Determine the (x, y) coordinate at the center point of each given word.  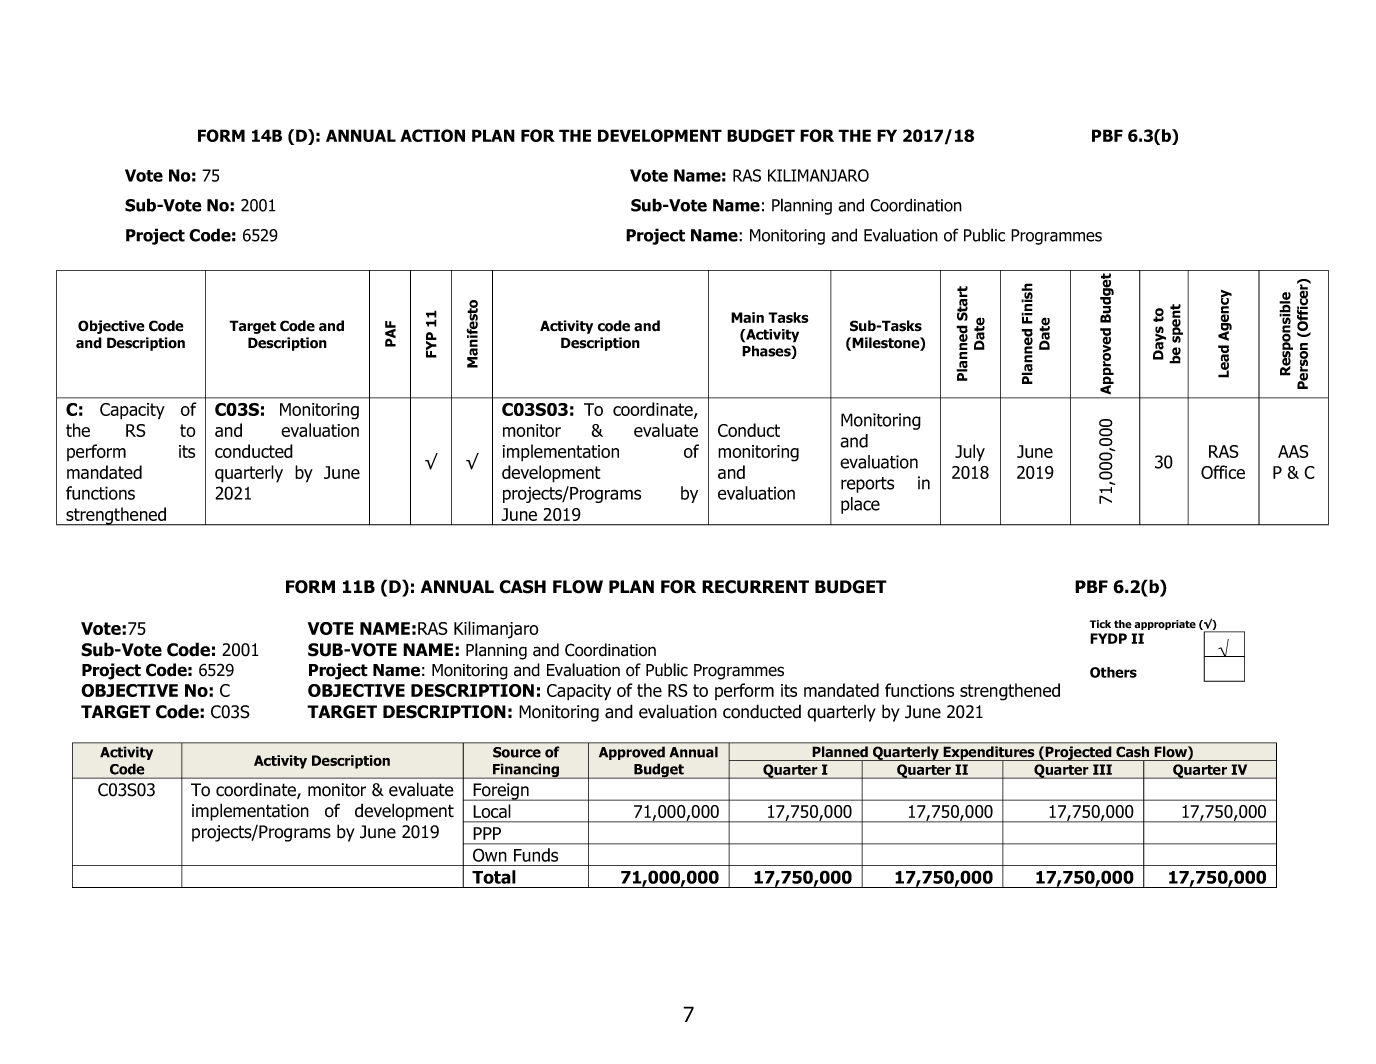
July (970, 453)
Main (747, 317)
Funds (536, 855)
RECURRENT (755, 587)
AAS (1293, 451)
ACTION (432, 135)
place (860, 505)
